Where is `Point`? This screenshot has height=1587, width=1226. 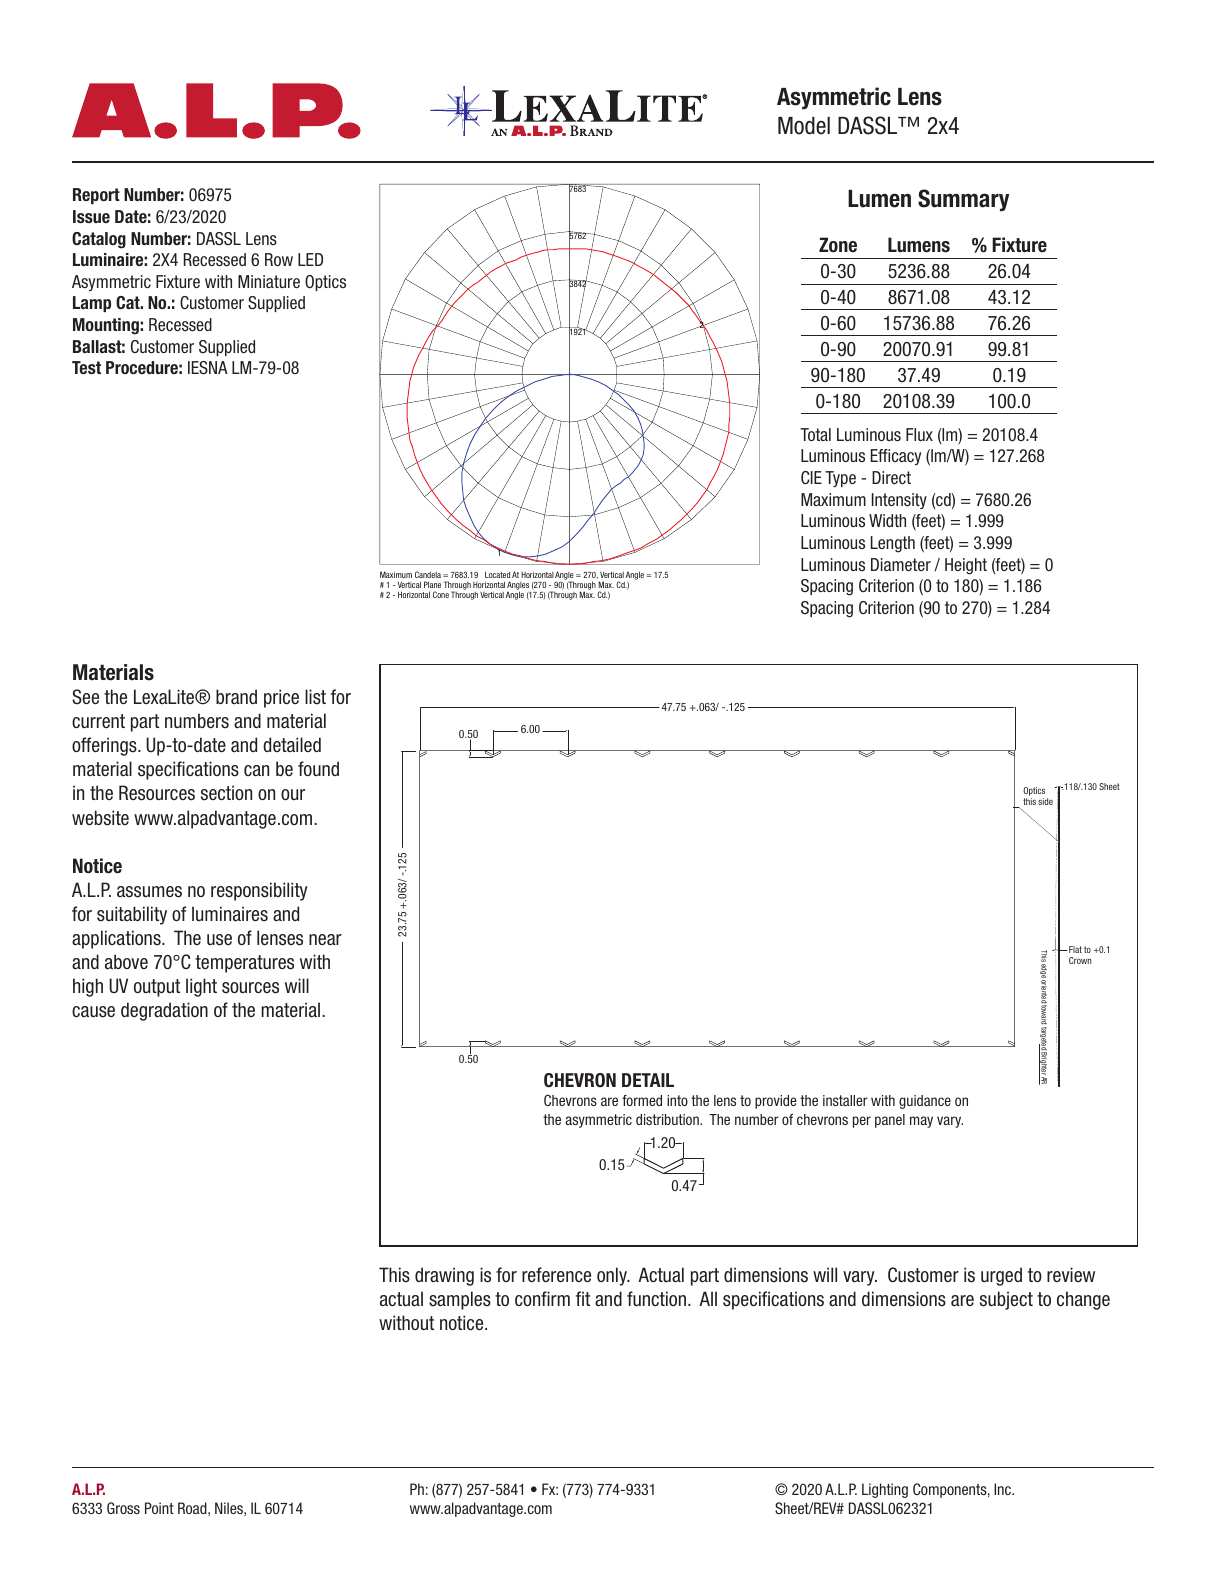
Point is located at coordinates (159, 1508).
